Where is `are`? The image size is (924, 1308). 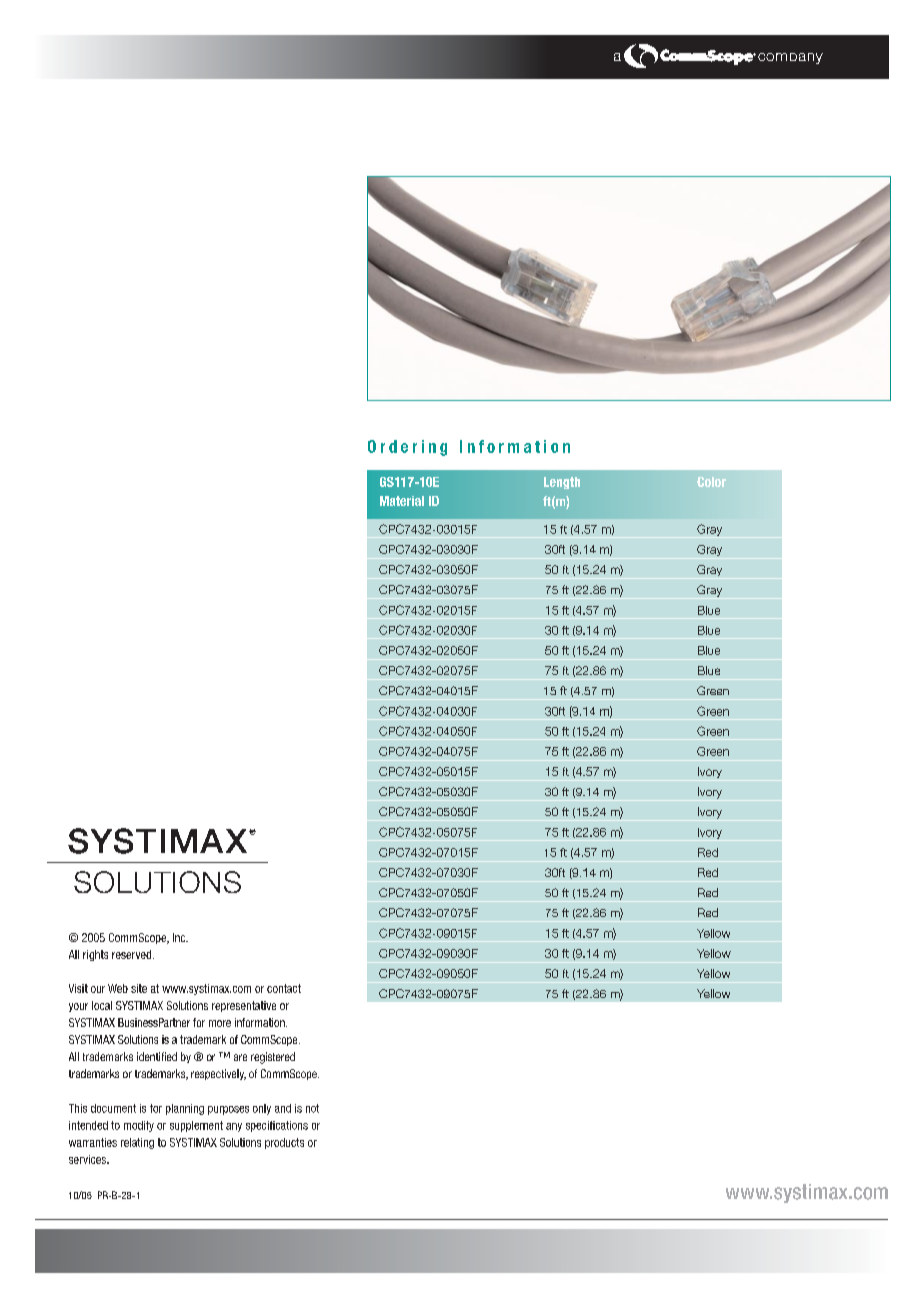
are is located at coordinates (240, 1057).
